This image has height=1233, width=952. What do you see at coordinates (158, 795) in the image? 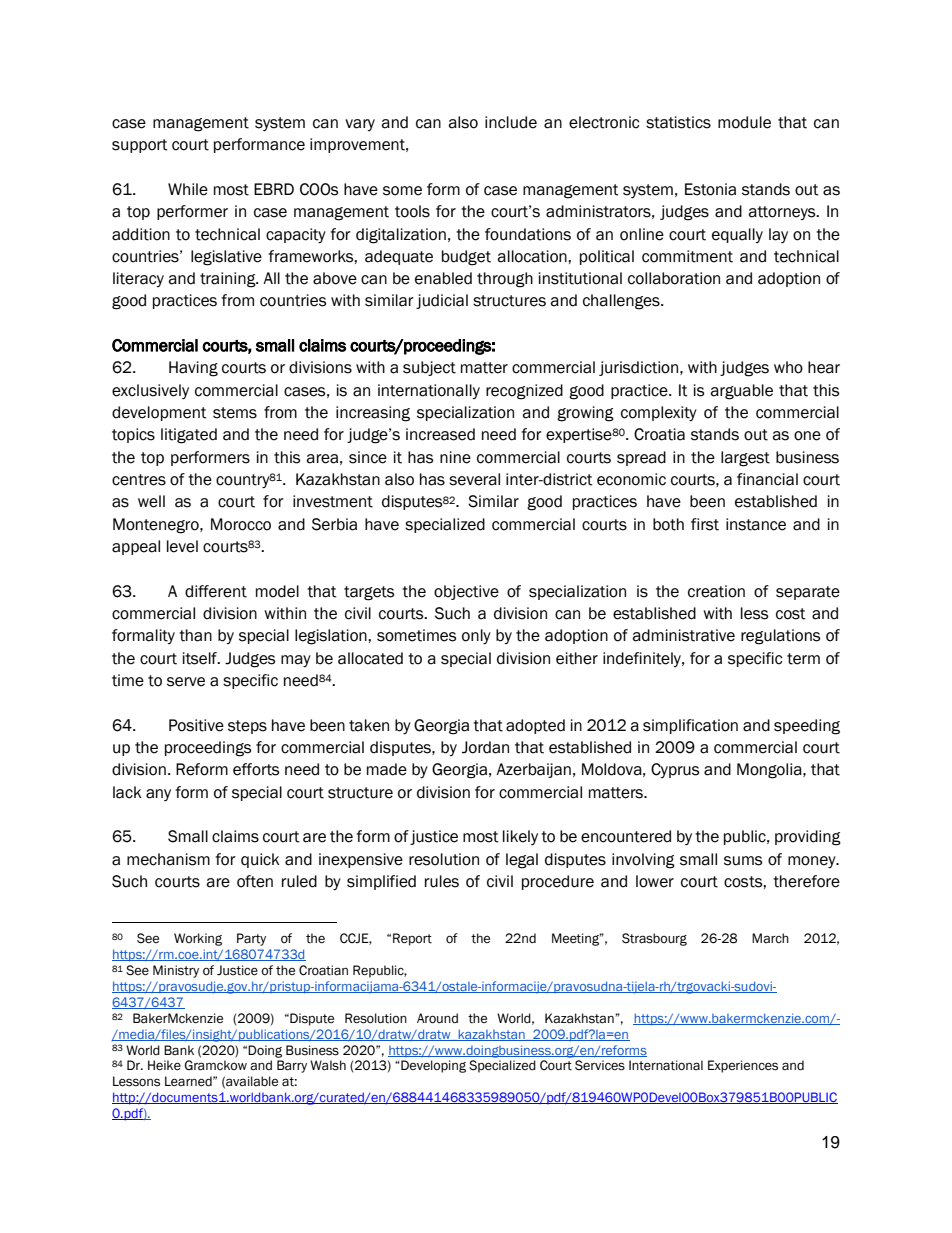
I see `any` at bounding box center [158, 795].
